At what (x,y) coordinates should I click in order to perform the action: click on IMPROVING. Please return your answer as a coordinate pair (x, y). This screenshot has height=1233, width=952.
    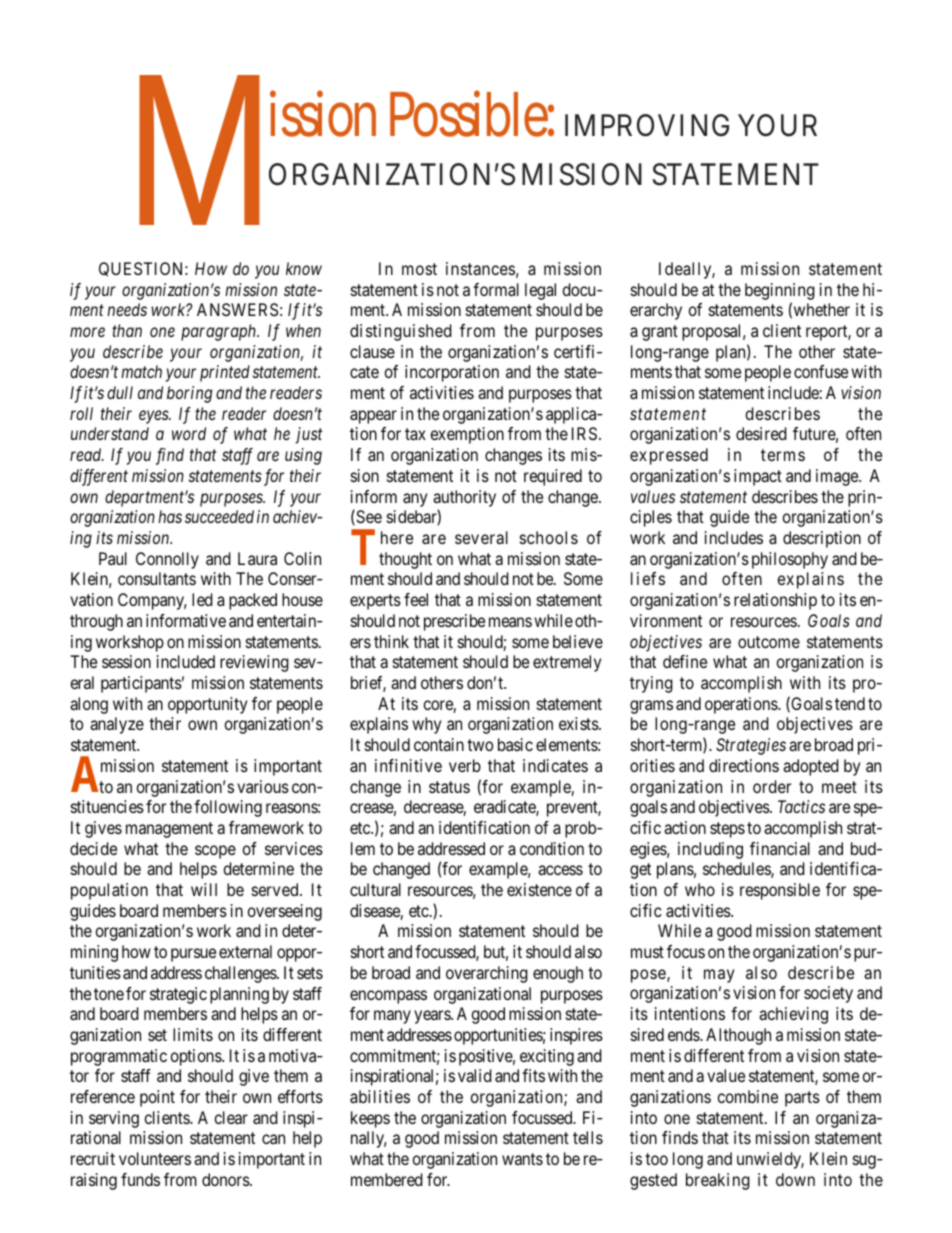
    Looking at the image, I should click on (647, 125).
